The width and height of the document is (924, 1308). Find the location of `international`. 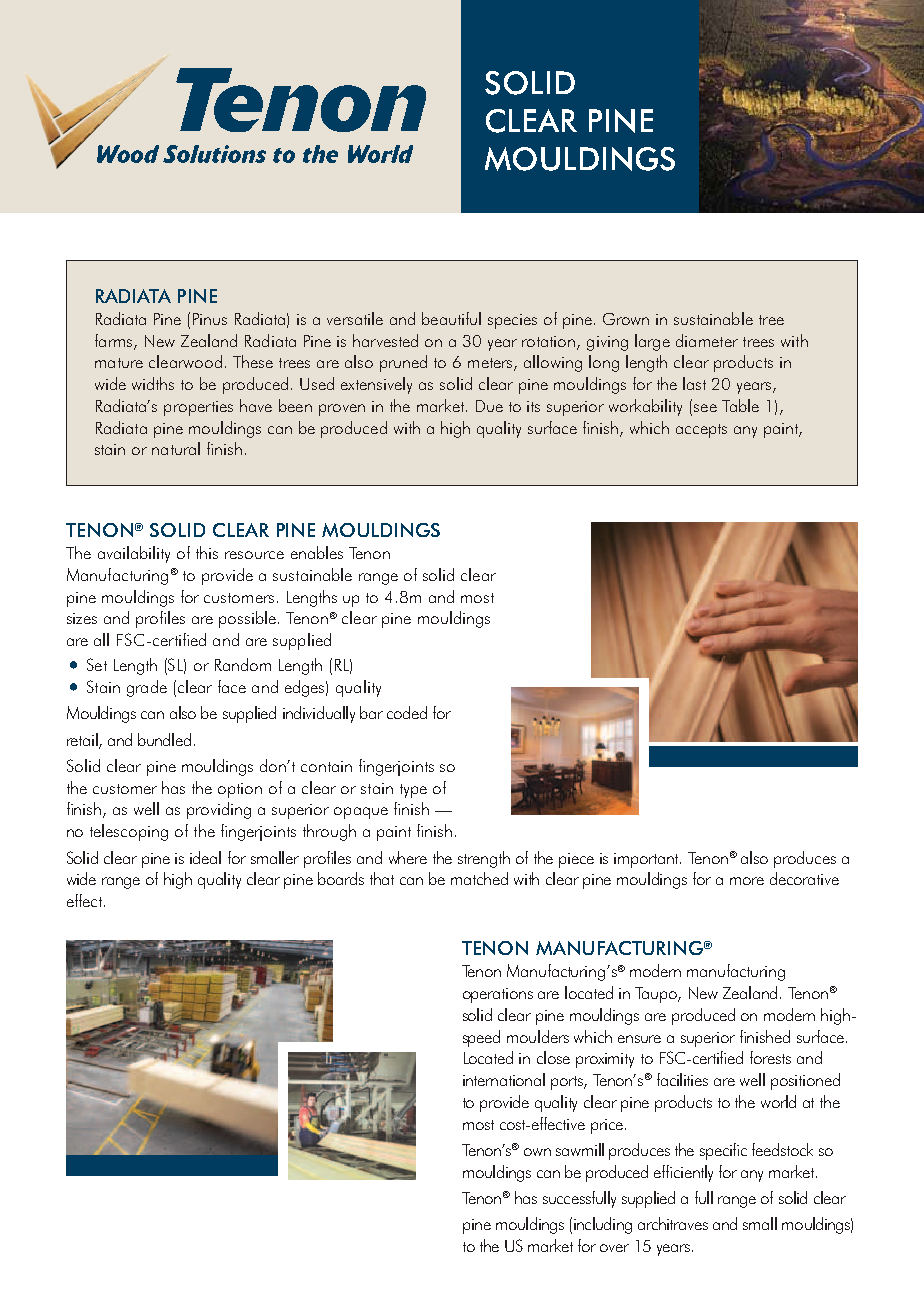

international is located at coordinates (504, 1079).
